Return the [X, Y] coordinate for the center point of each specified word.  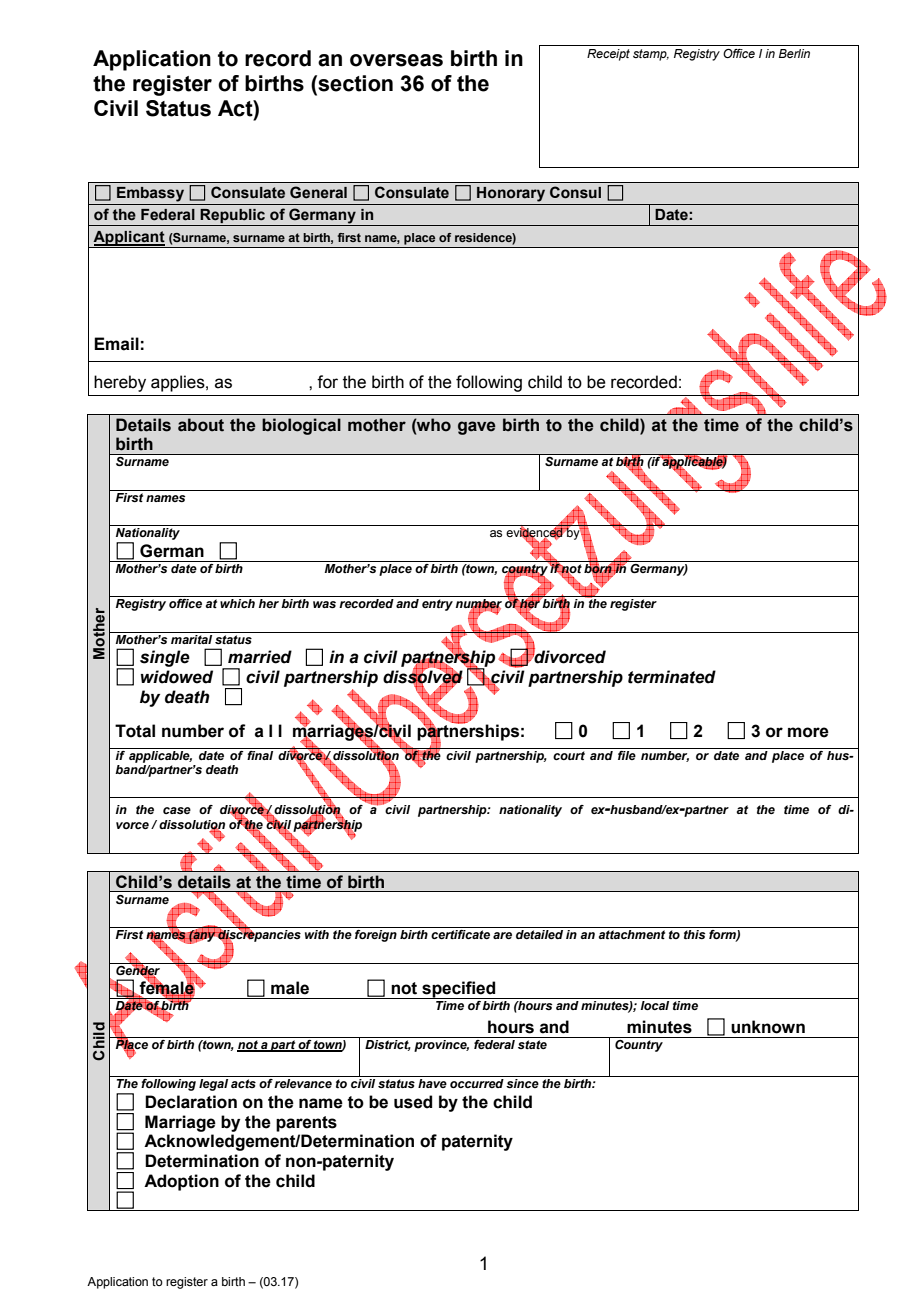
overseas [396, 60]
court [569, 755]
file [627, 754]
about [201, 425]
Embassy [150, 194]
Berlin [794, 53]
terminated [672, 677]
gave [477, 428]
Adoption [181, 1182]
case [177, 810]
